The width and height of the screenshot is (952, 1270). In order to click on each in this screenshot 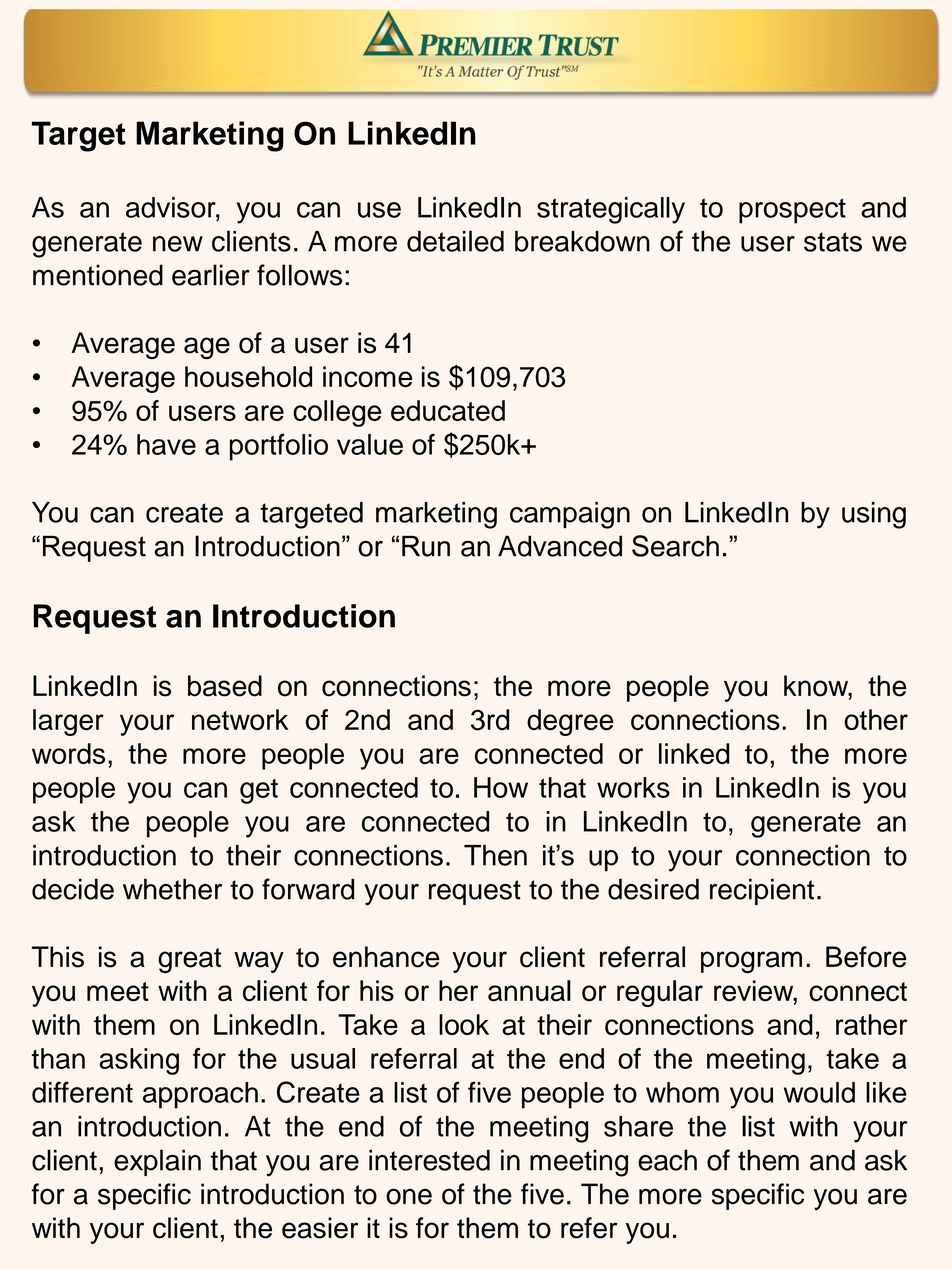, I will do `click(667, 1160)`.
